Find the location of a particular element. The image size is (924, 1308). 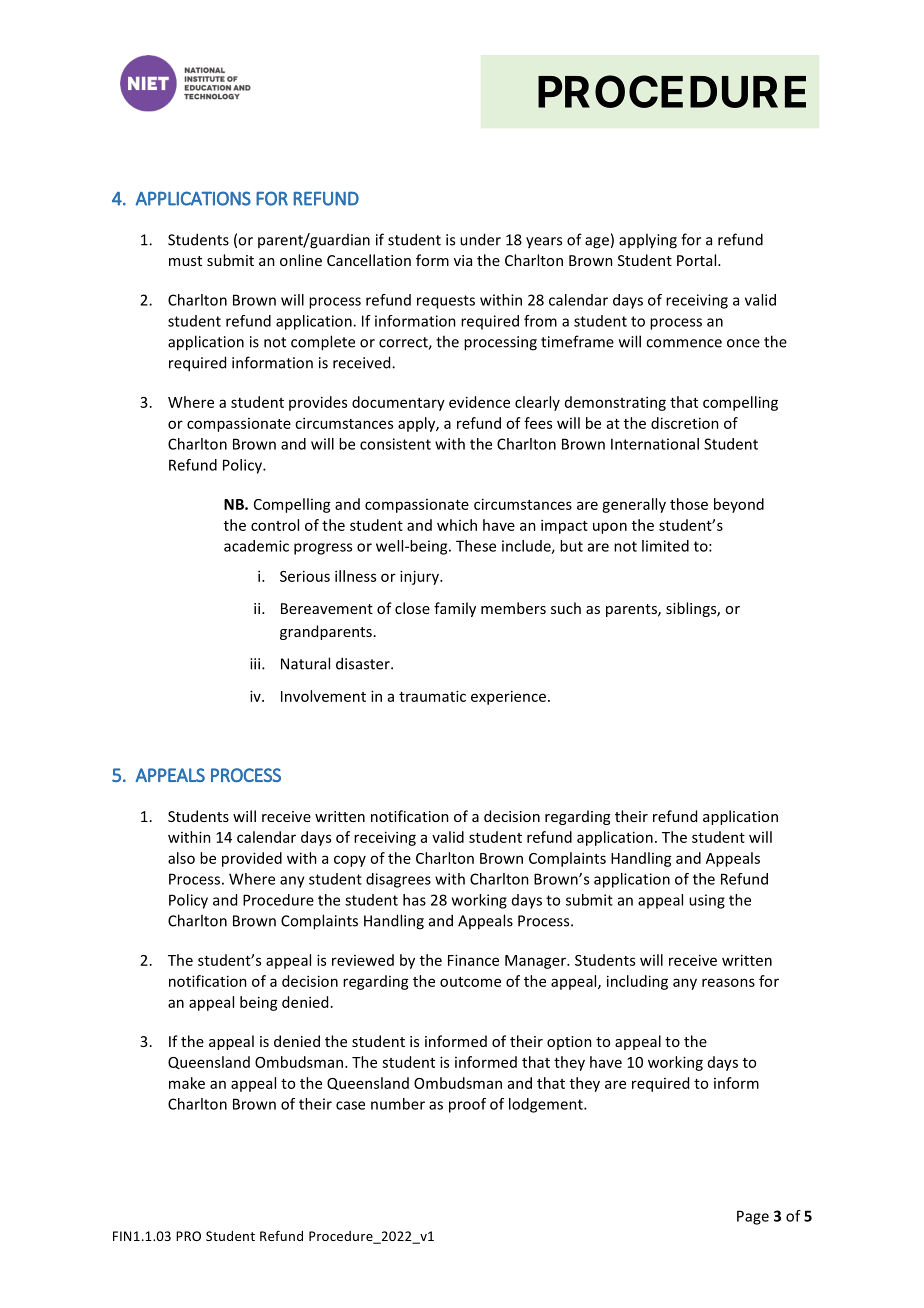

online is located at coordinates (301, 260).
